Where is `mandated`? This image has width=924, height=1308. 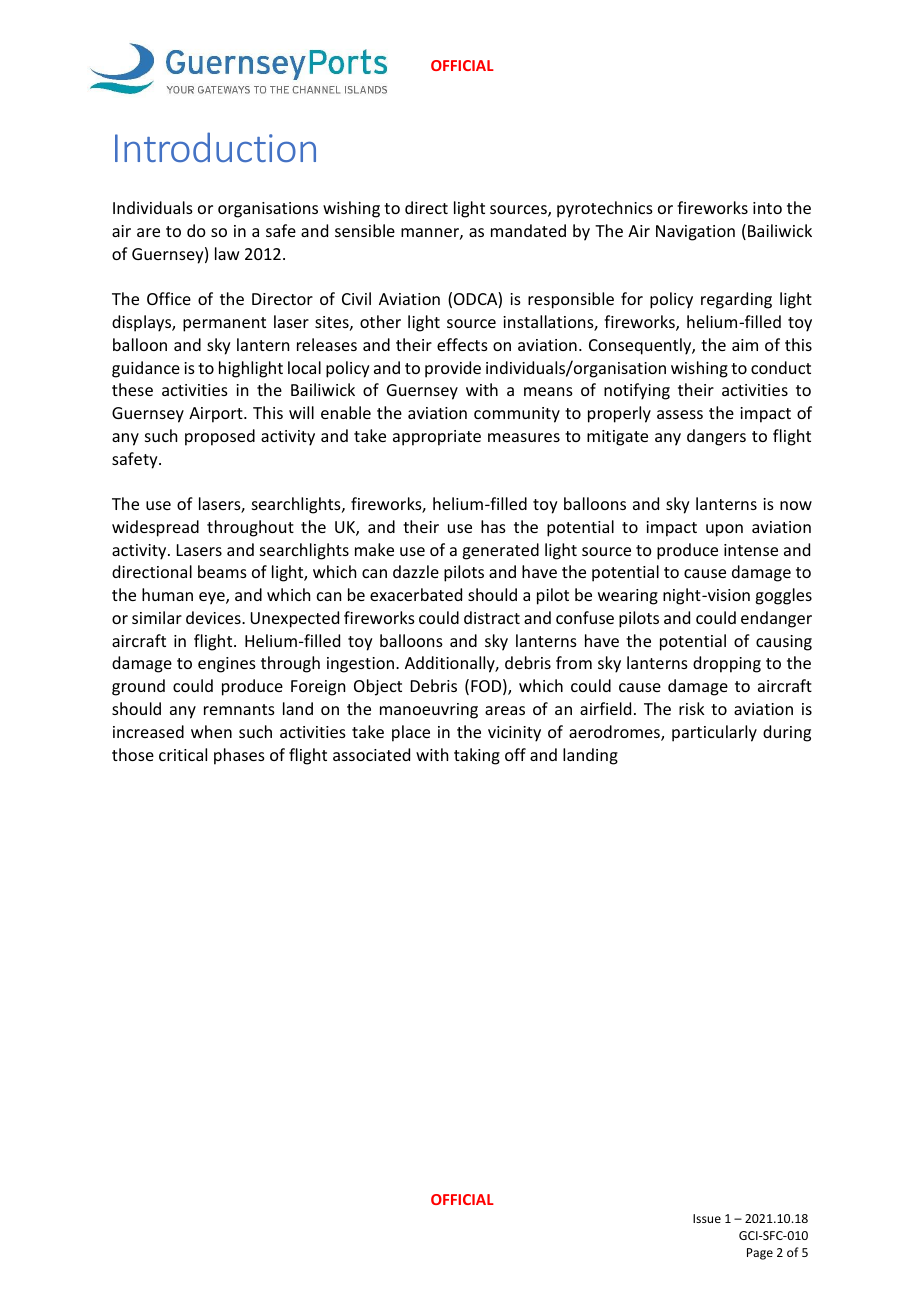
mandated is located at coordinates (528, 230).
